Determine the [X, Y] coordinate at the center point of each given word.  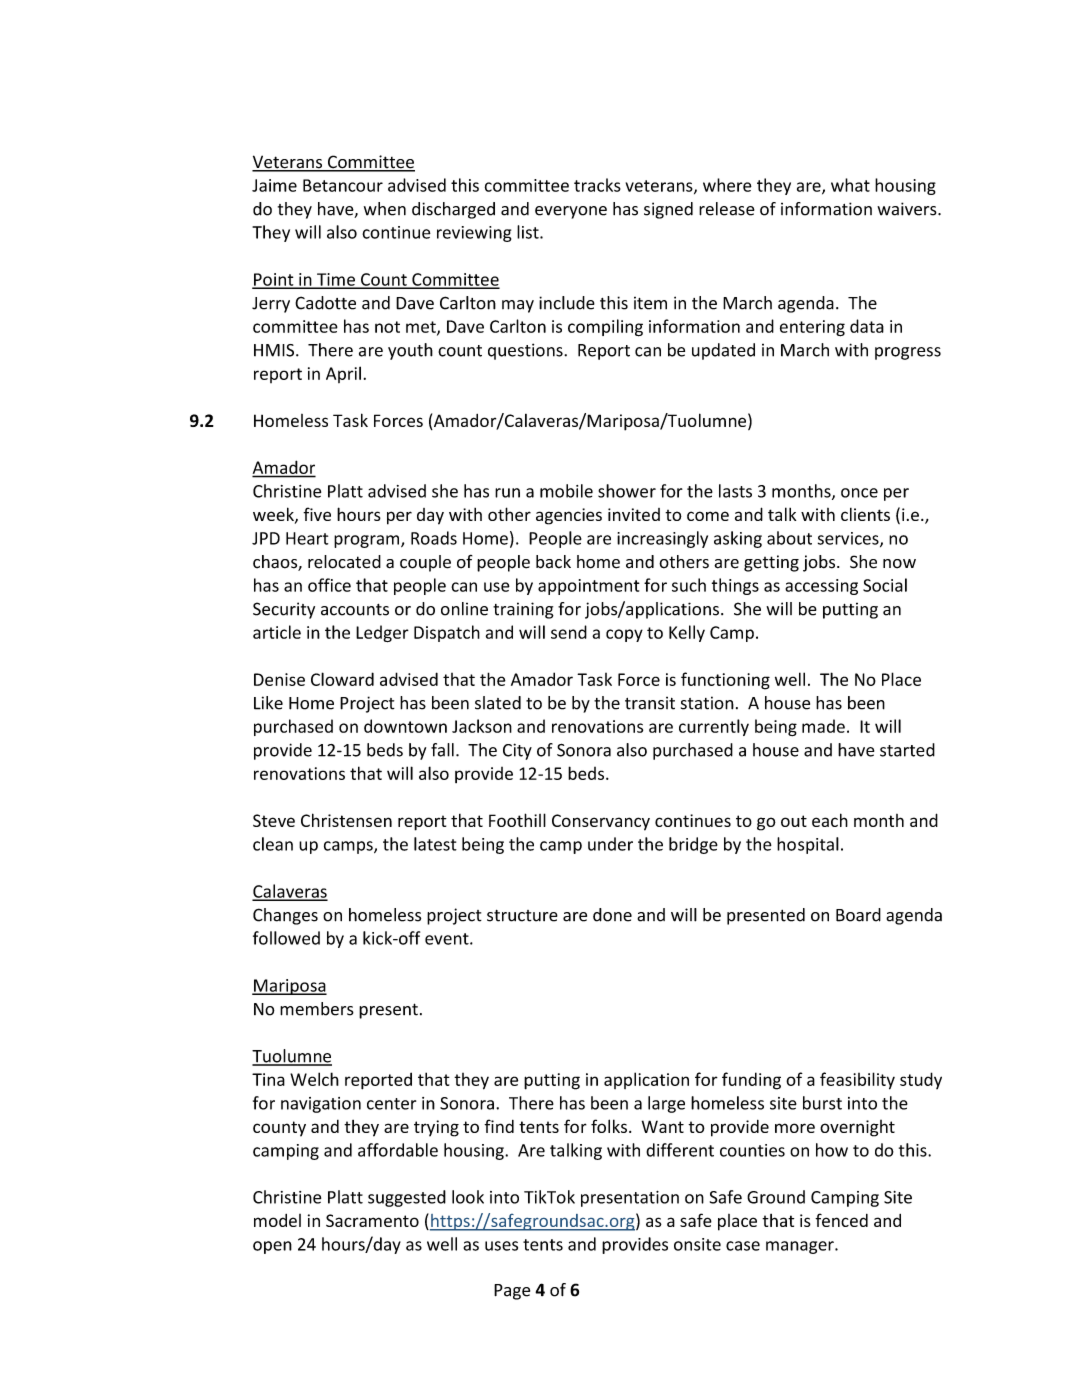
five [317, 514]
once [859, 493]
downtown [405, 726]
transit [650, 703]
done [612, 915]
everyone [571, 212]
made [823, 726]
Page [512, 1292]
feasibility [857, 1081]
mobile [566, 491]
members [317, 1009]
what [850, 185]
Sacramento [372, 1220]
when [385, 209]
